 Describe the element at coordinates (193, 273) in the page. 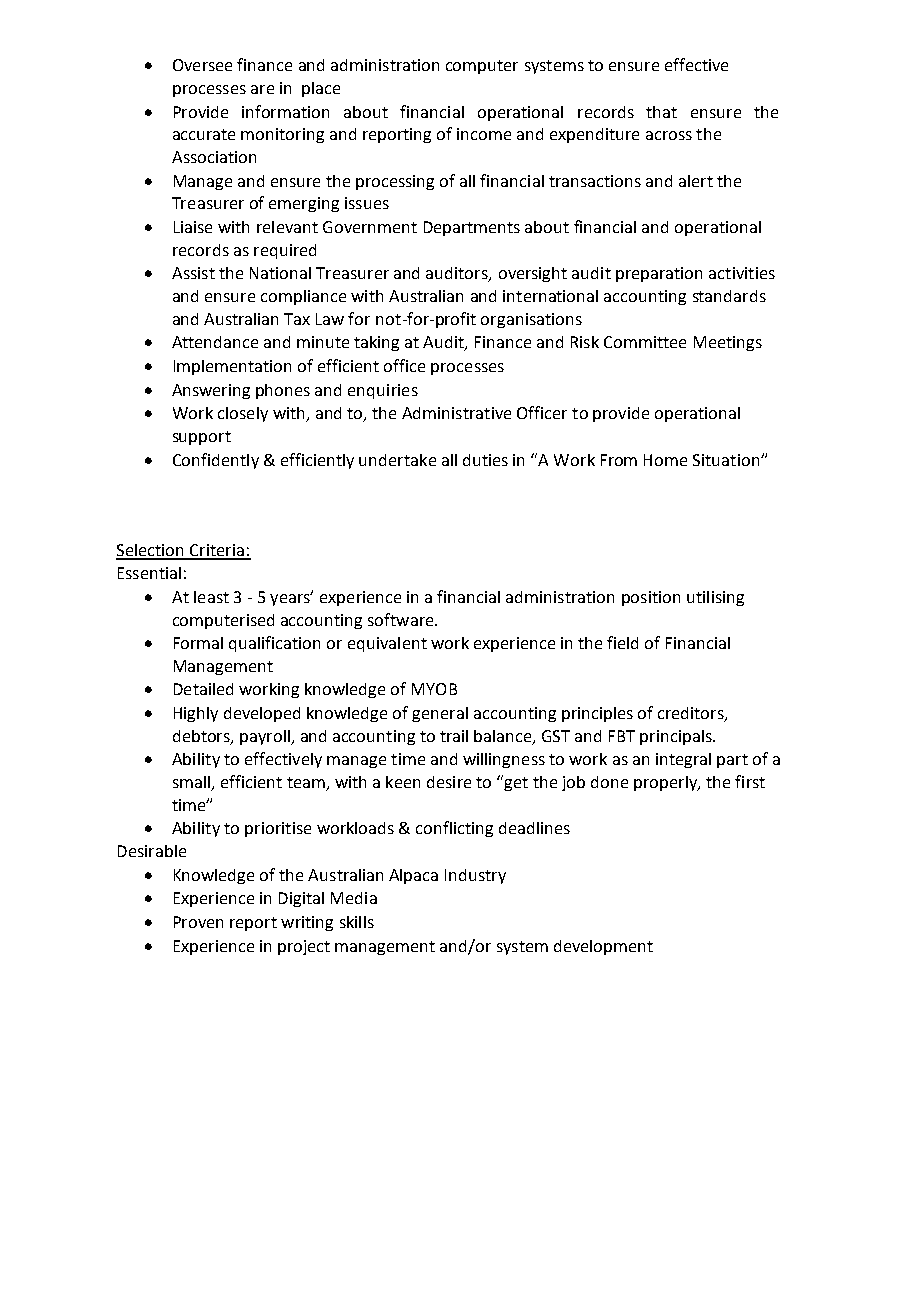

I see `Assist` at that location.
